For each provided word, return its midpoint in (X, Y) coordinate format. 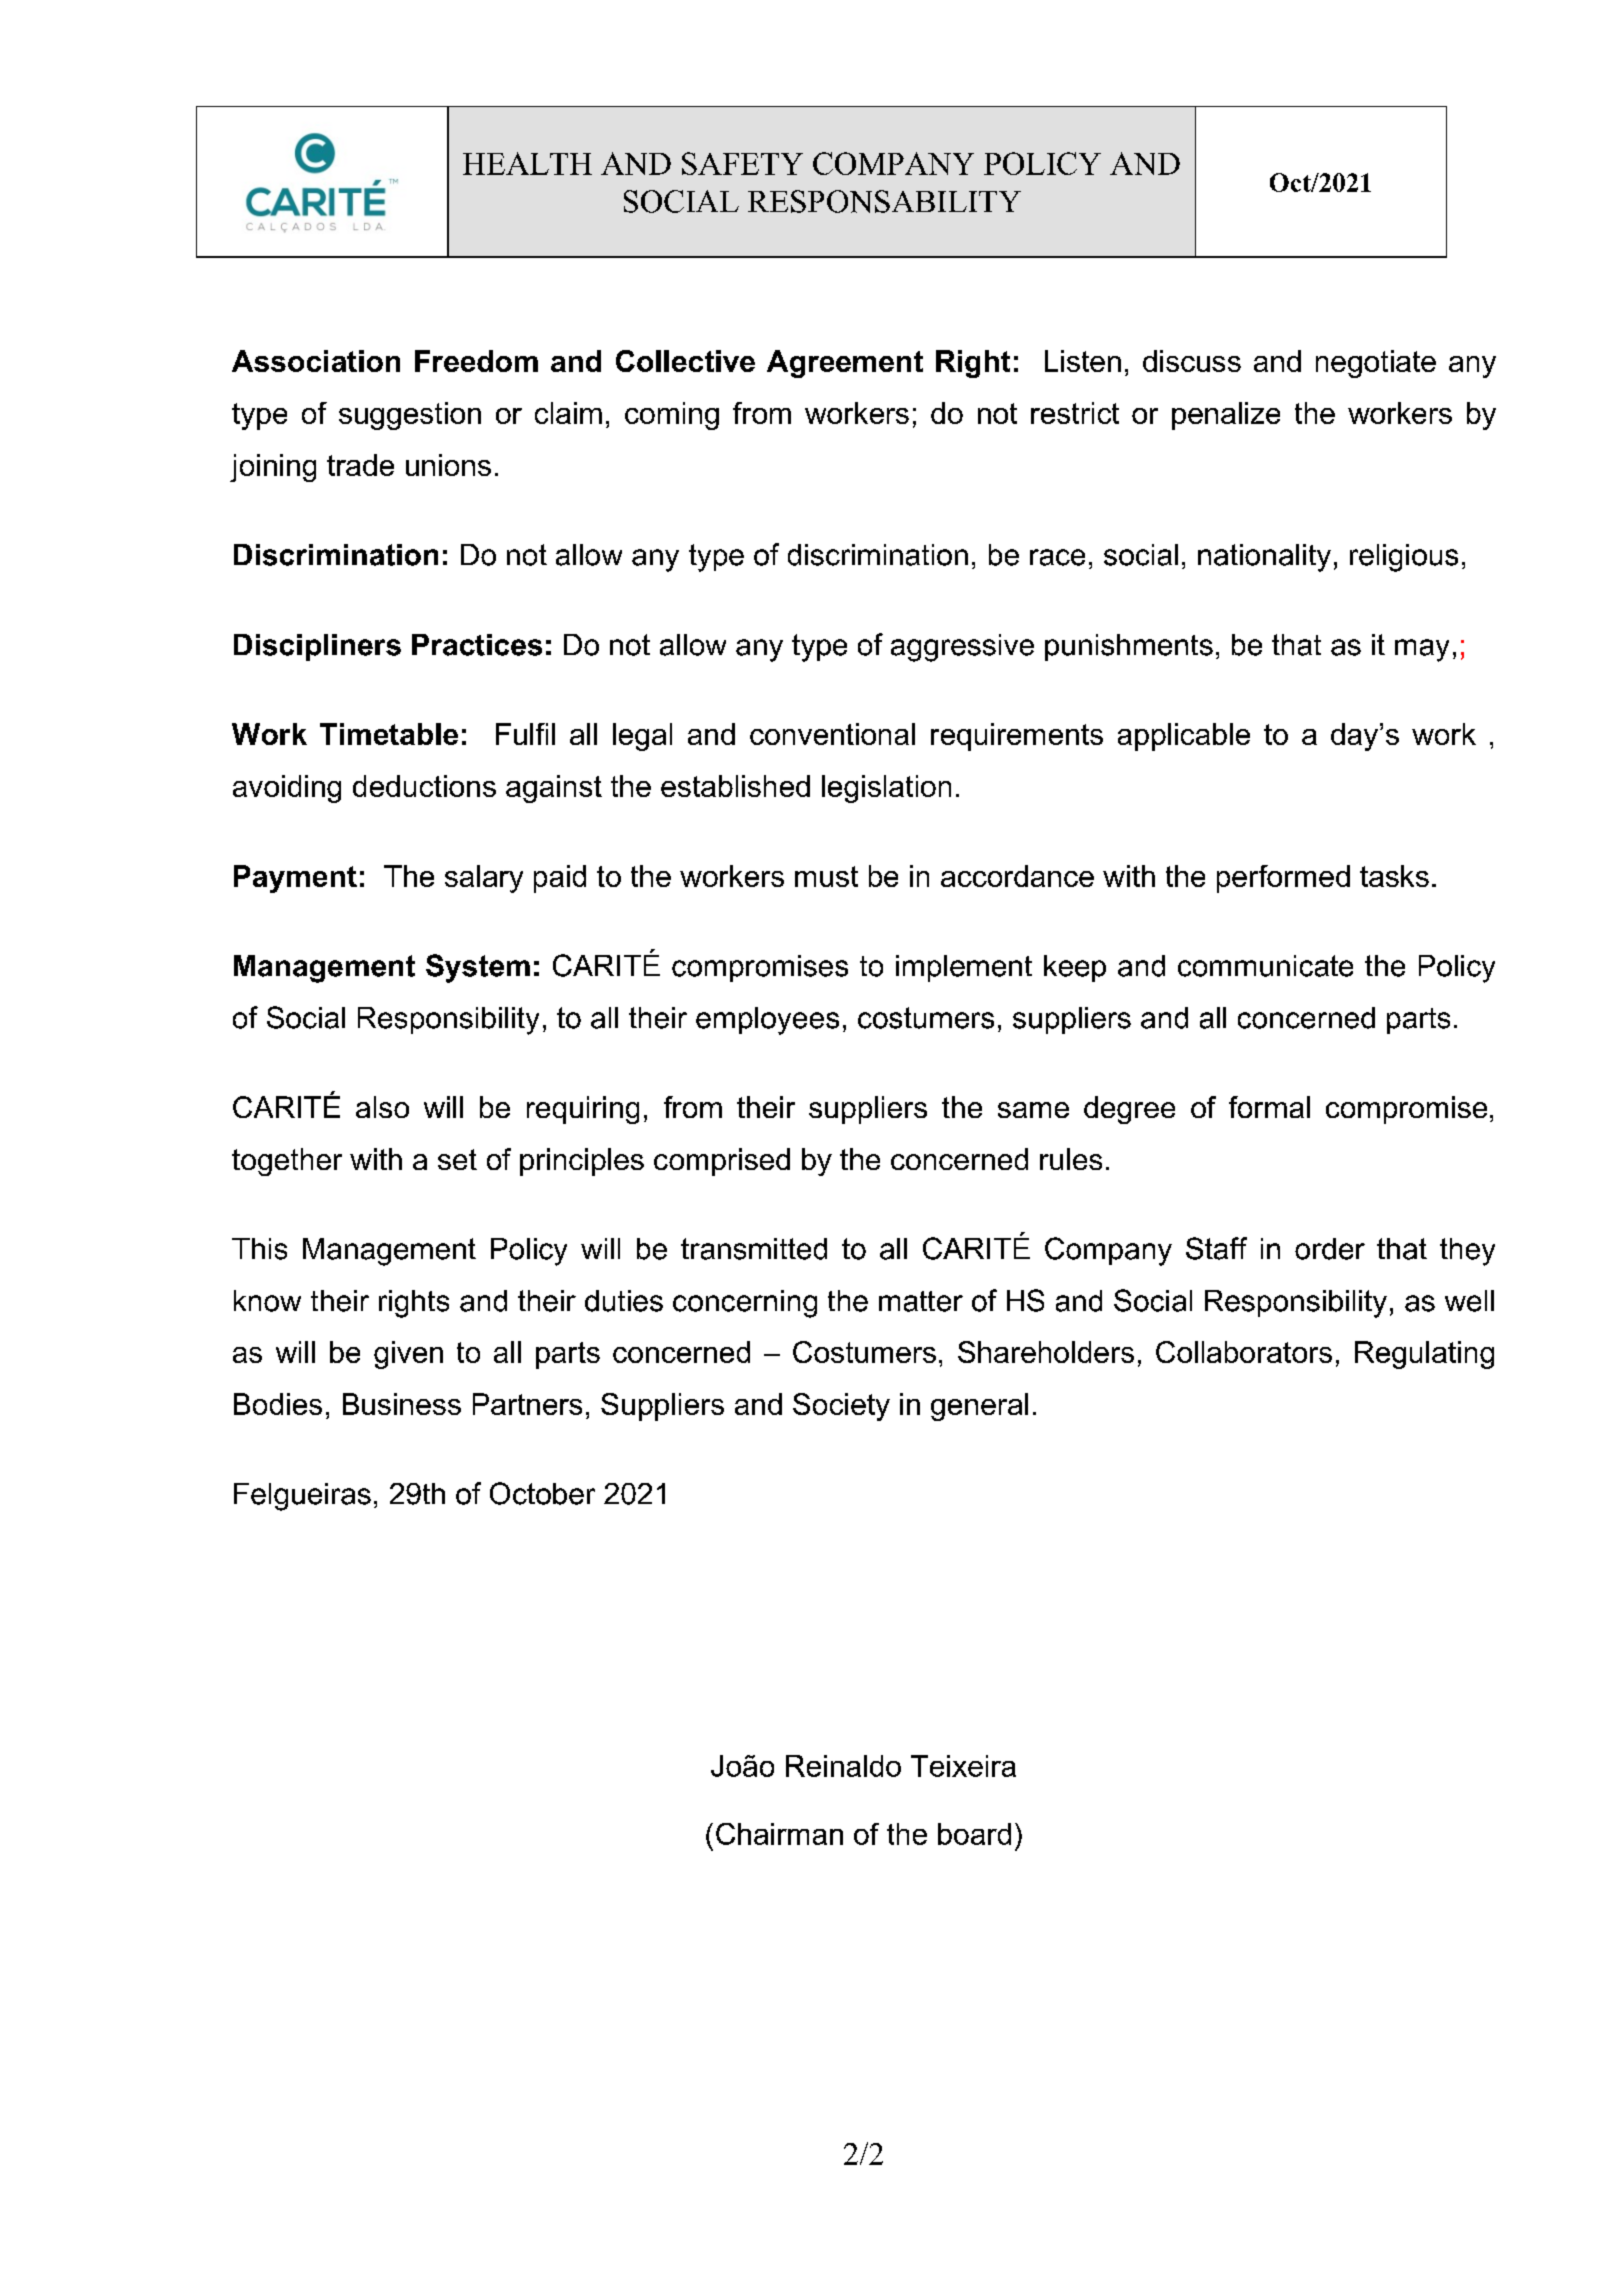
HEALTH (527, 163)
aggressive (962, 648)
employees (767, 1021)
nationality (1264, 558)
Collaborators (1244, 1352)
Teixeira (963, 1766)
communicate (1265, 966)
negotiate (1376, 364)
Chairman (779, 1834)
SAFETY (742, 163)
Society (841, 1407)
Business (402, 1404)
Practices (477, 645)
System (478, 968)
